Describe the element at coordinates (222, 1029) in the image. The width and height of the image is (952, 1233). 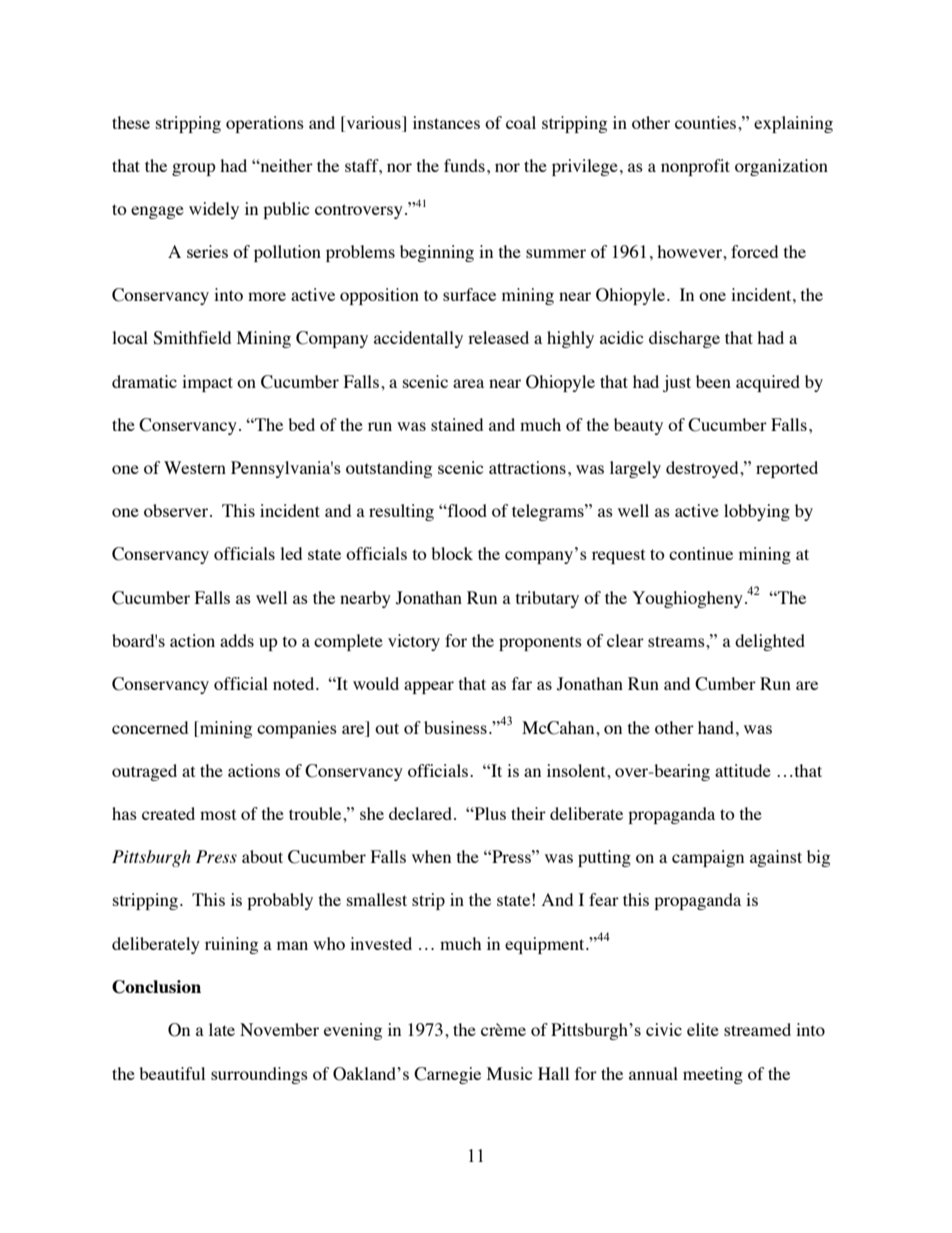
I see `late` at that location.
